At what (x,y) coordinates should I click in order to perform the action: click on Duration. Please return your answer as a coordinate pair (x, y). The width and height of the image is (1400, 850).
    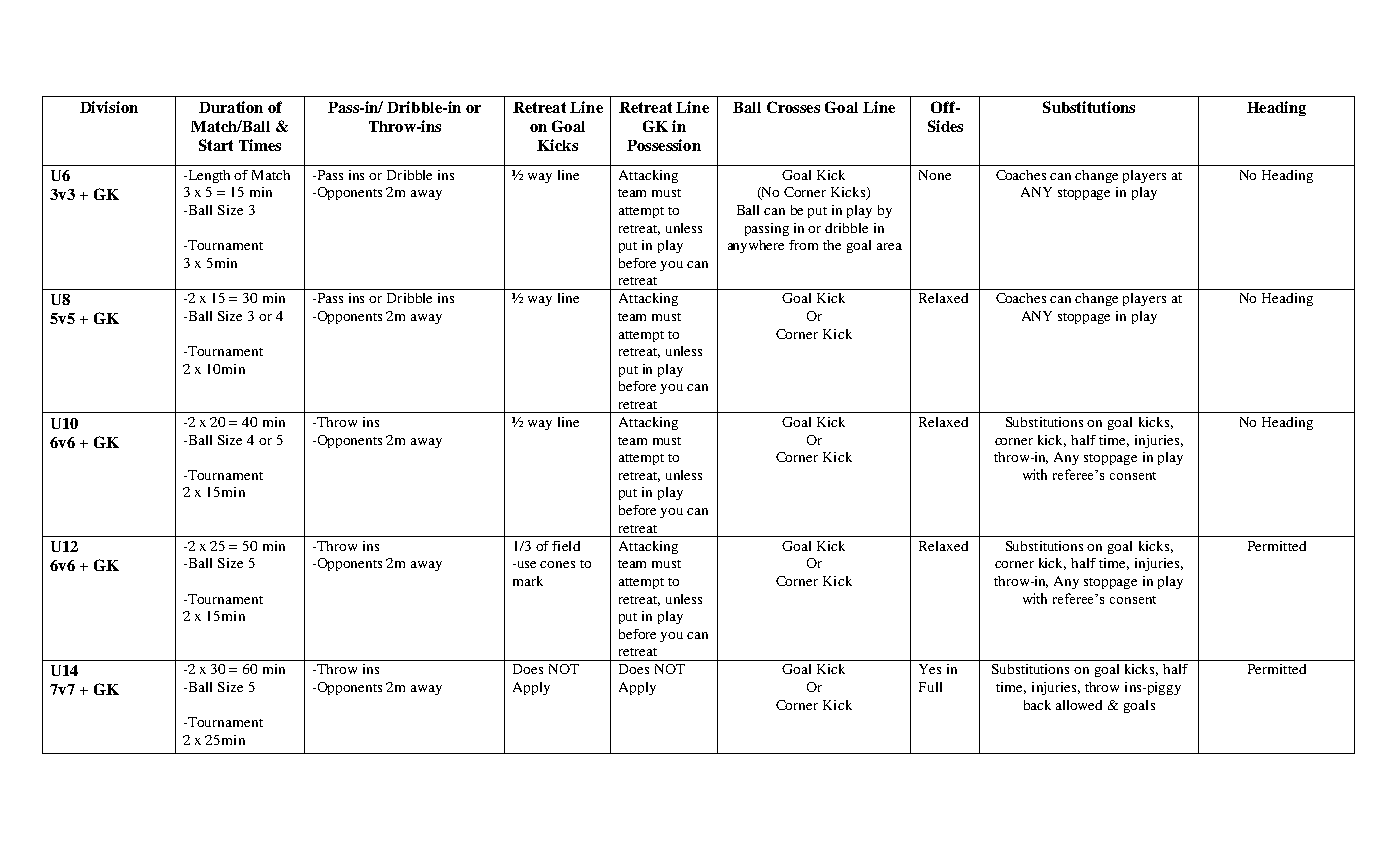
    Looking at the image, I should click on (231, 107).
